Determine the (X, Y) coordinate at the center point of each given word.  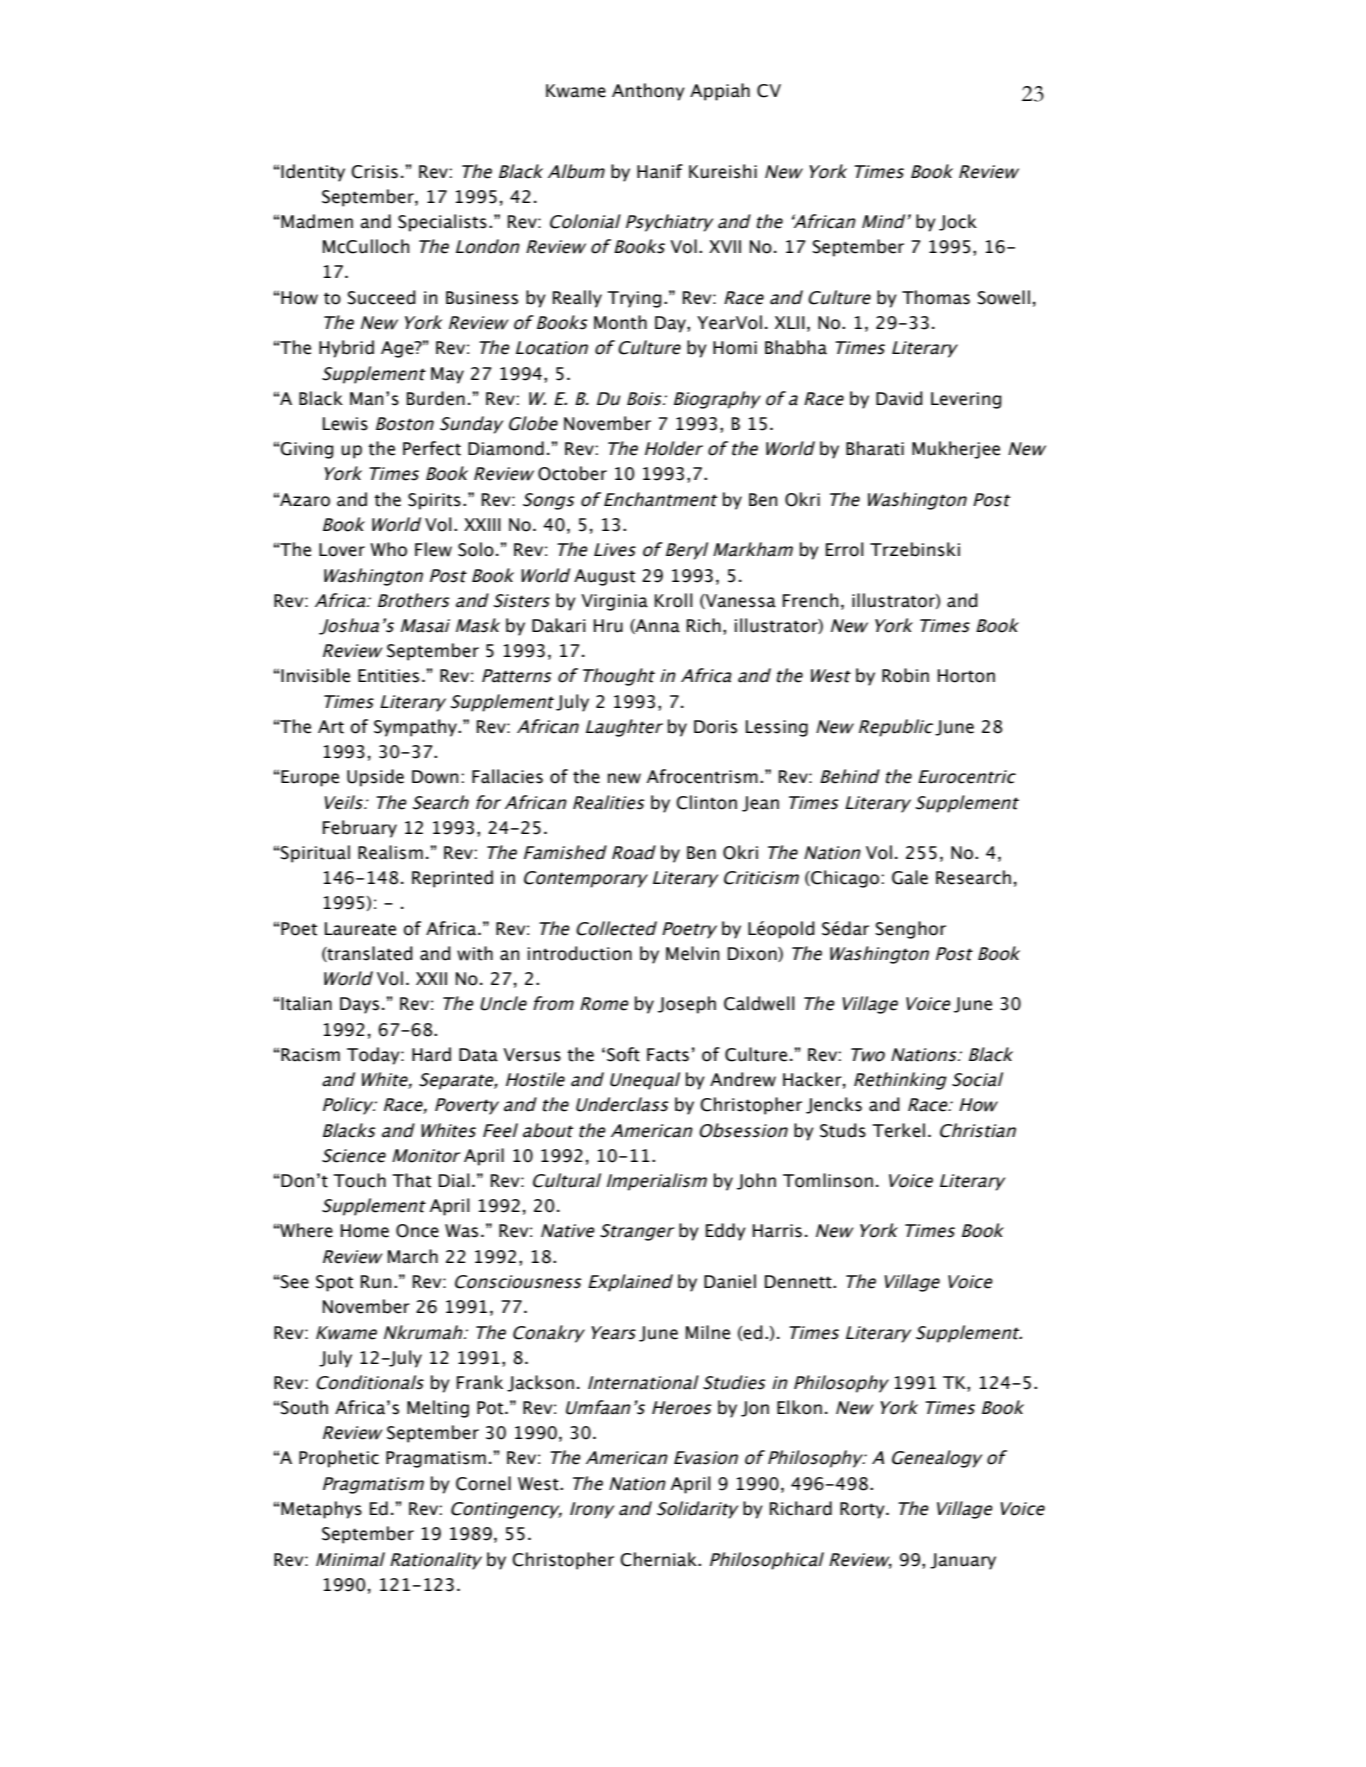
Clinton (706, 802)
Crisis (374, 172)
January (963, 1561)
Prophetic (339, 1459)
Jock (958, 222)
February (360, 829)
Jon (755, 1409)
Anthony (648, 92)
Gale (910, 877)
